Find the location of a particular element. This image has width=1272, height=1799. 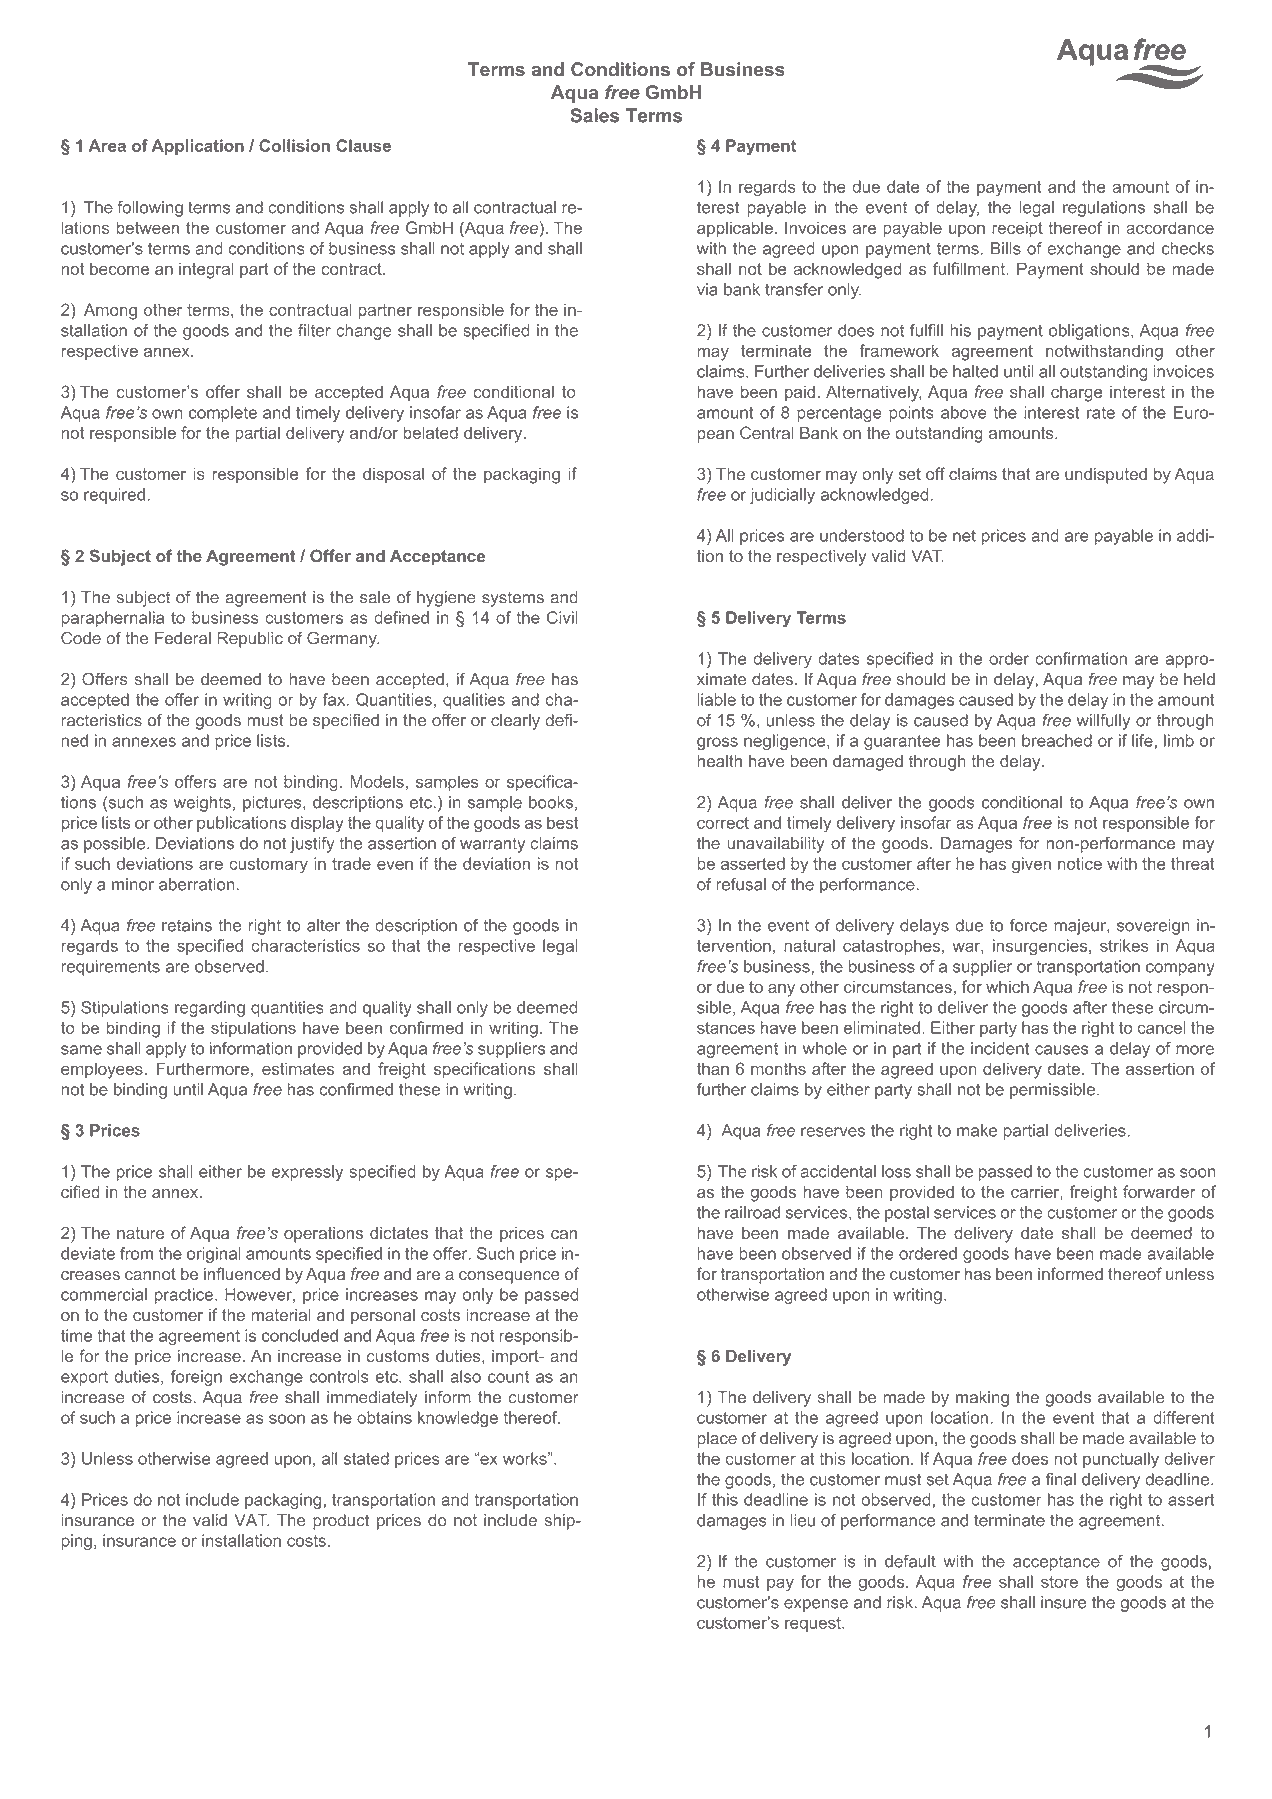

Civil is located at coordinates (562, 617).
